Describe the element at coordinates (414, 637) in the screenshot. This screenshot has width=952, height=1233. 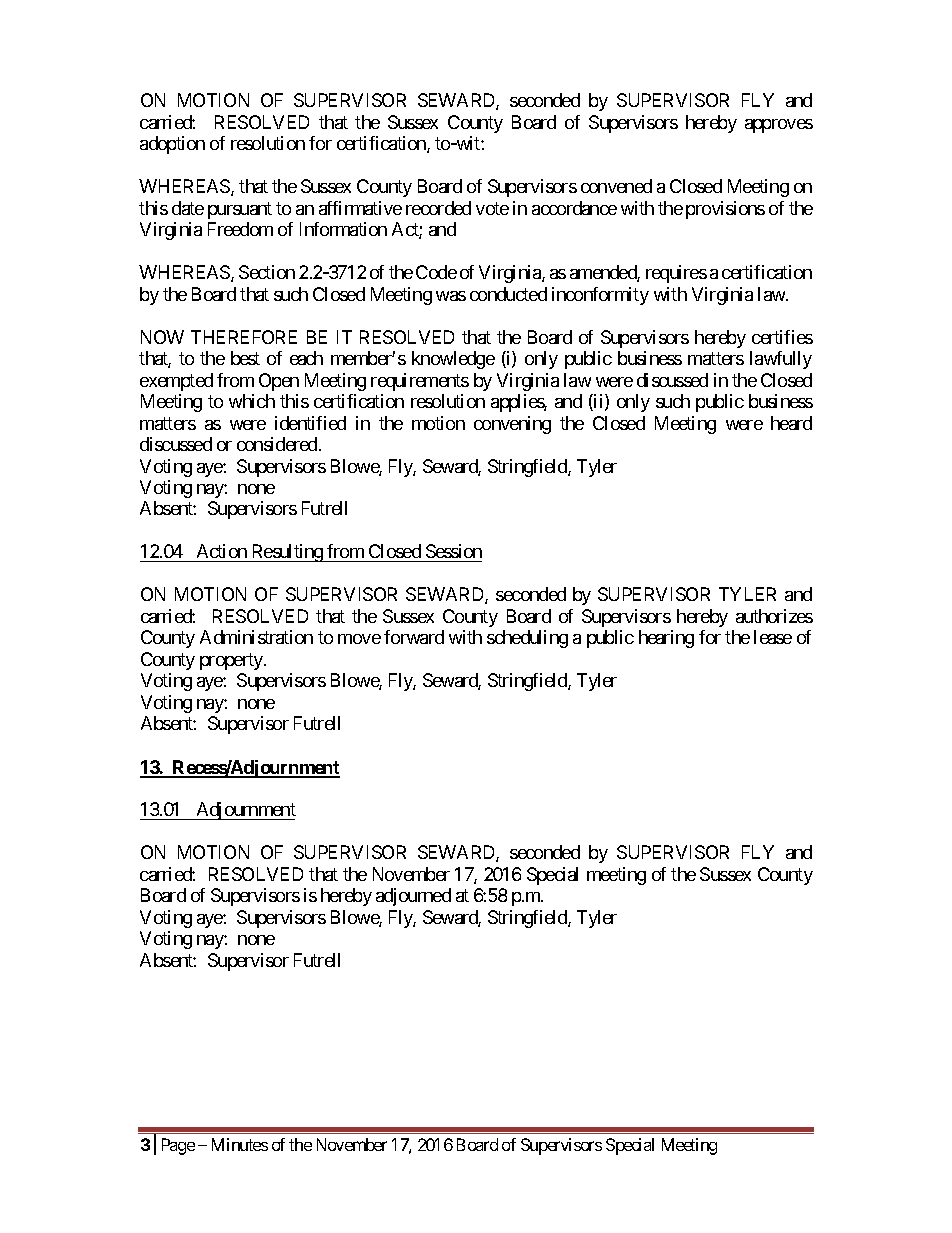
I see `forward` at that location.
